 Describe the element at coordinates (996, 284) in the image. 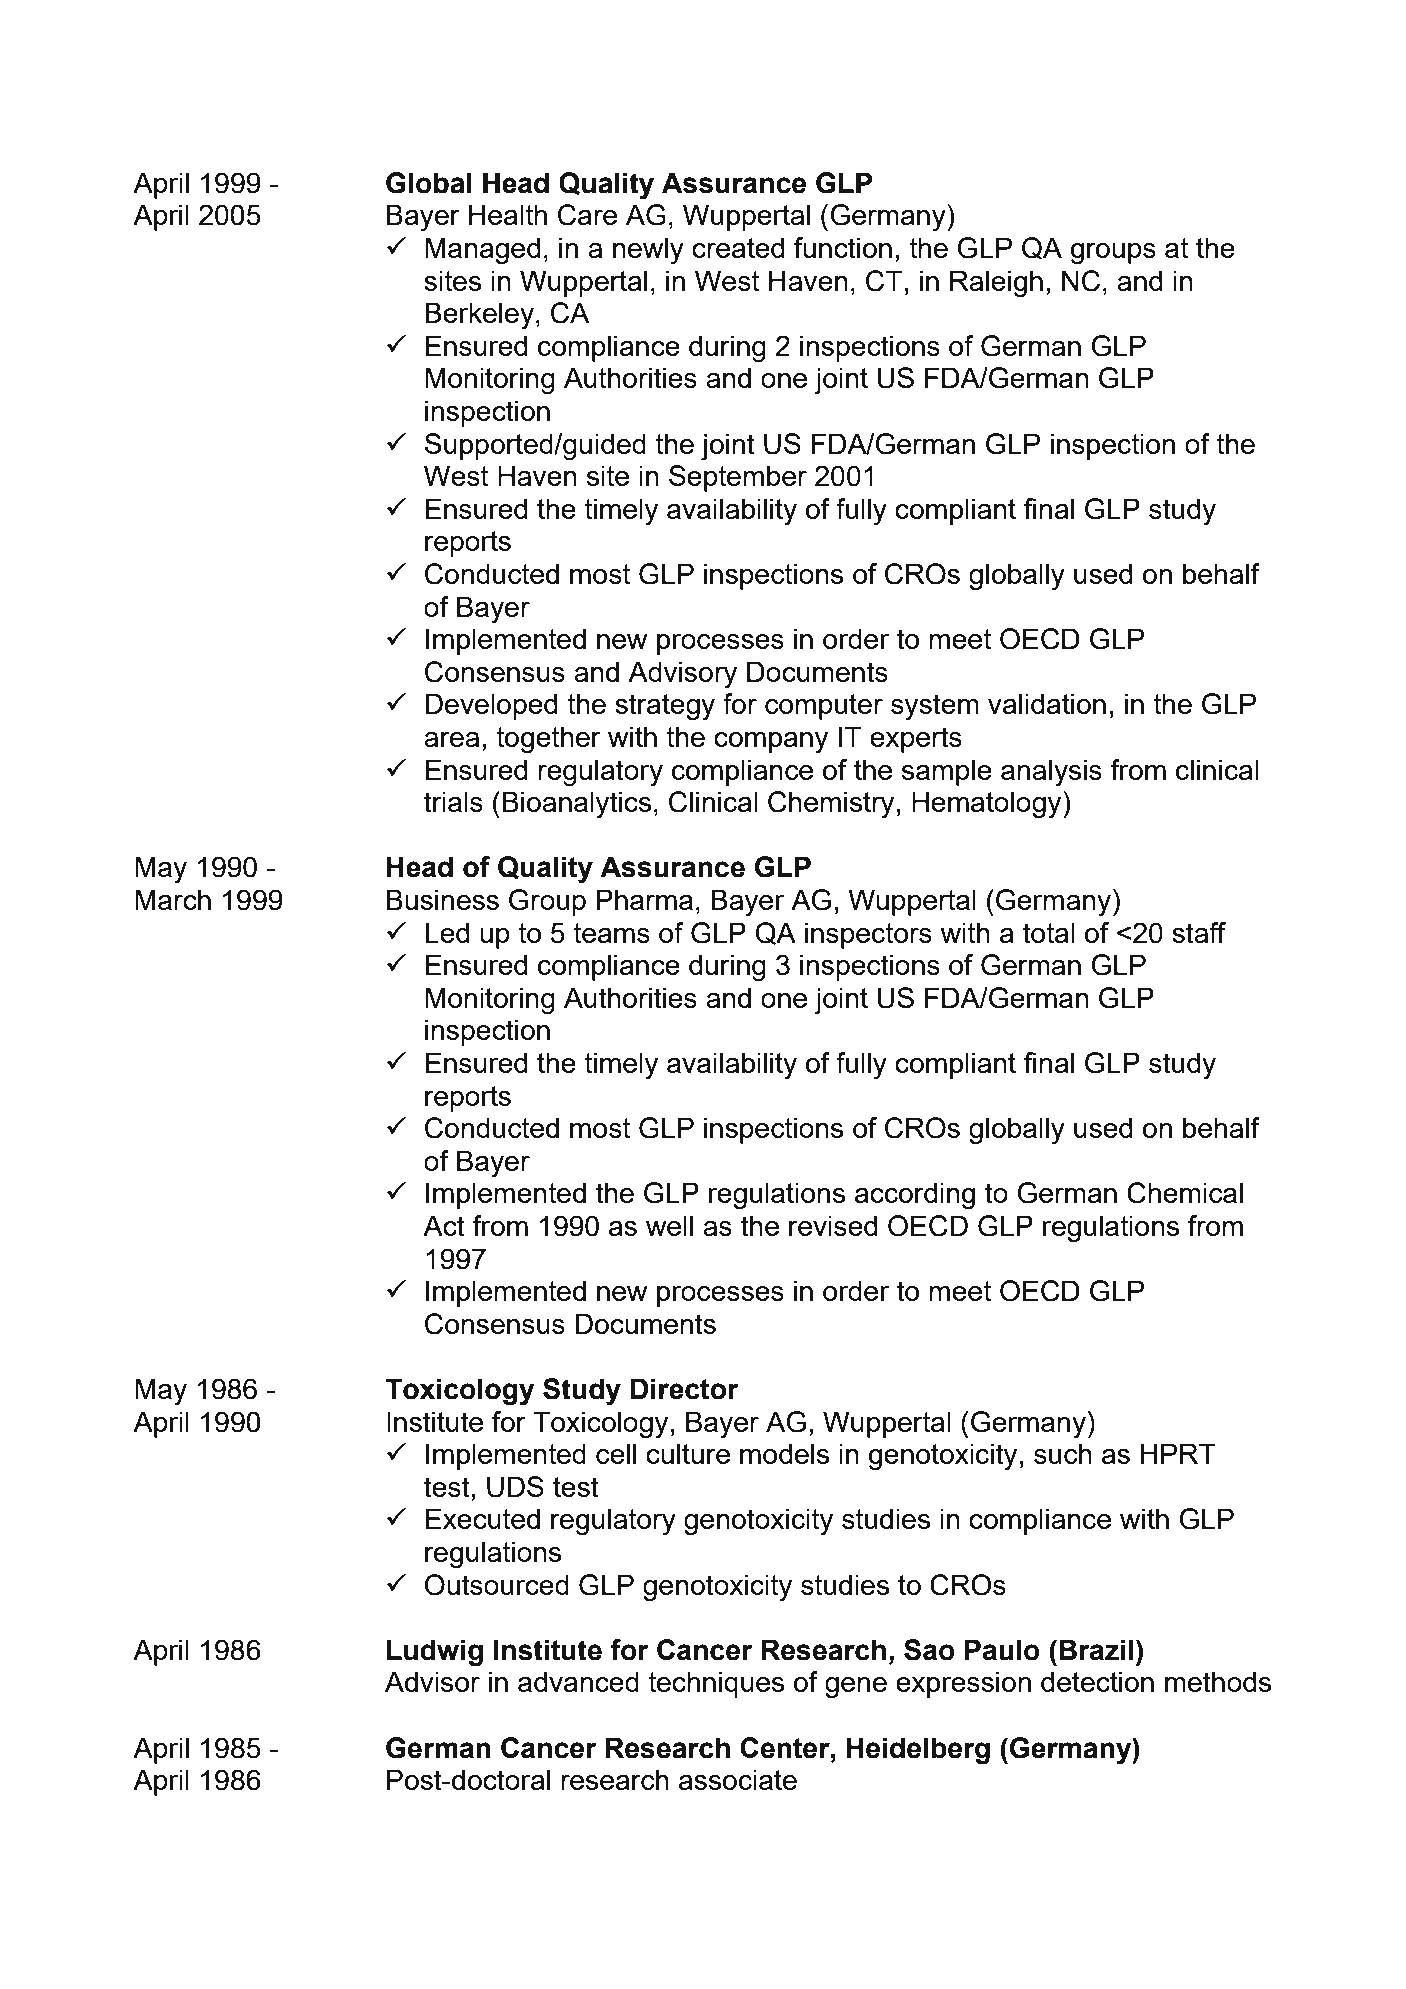

I see `Raleigh` at that location.
